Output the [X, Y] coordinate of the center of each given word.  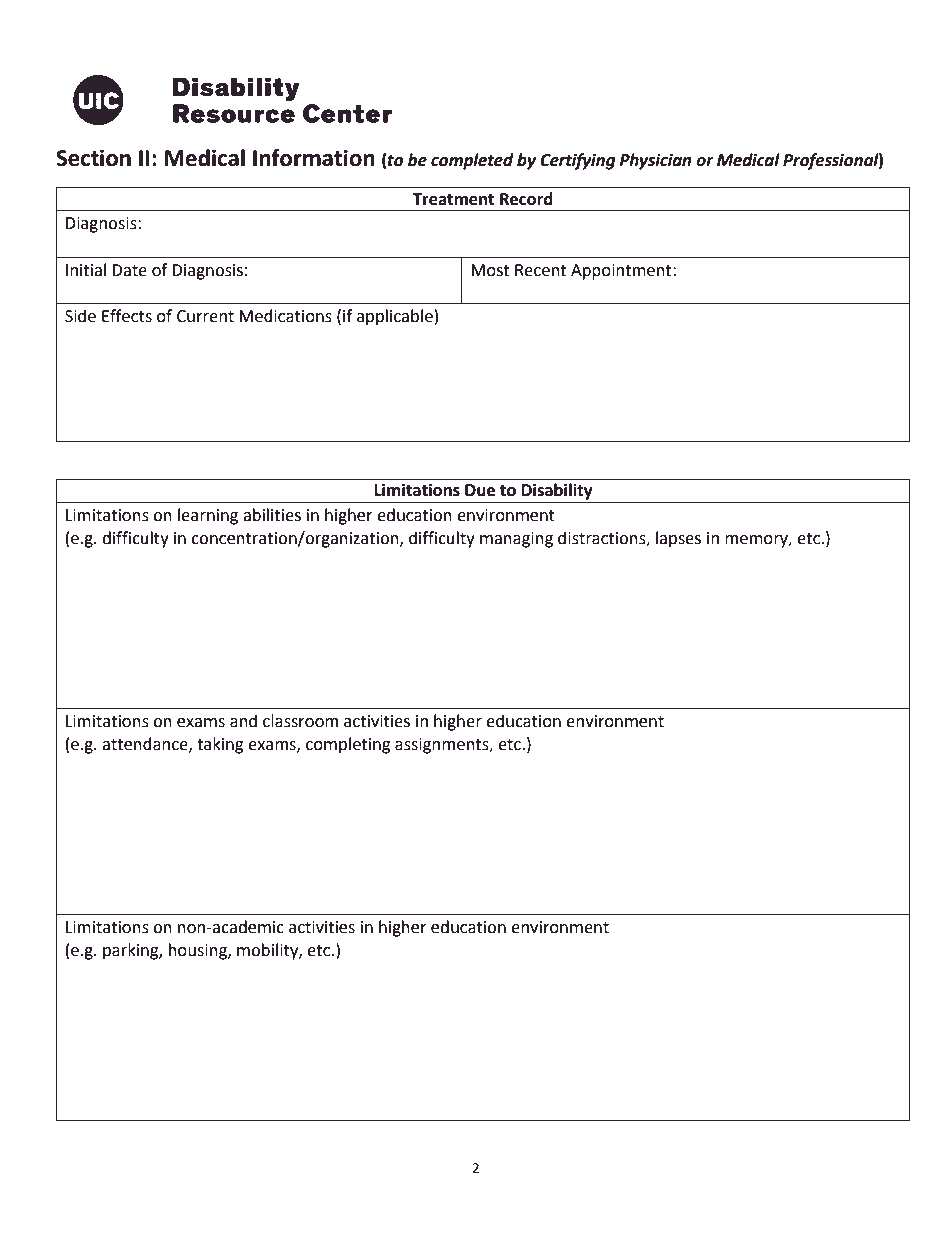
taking [220, 745]
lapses [678, 539]
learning [208, 516]
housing [199, 951]
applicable [395, 317]
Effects [127, 316]
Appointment [622, 272]
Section [93, 158]
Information [314, 158]
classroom [300, 721]
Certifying [577, 161]
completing [348, 745]
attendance [146, 744]
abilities [272, 515]
